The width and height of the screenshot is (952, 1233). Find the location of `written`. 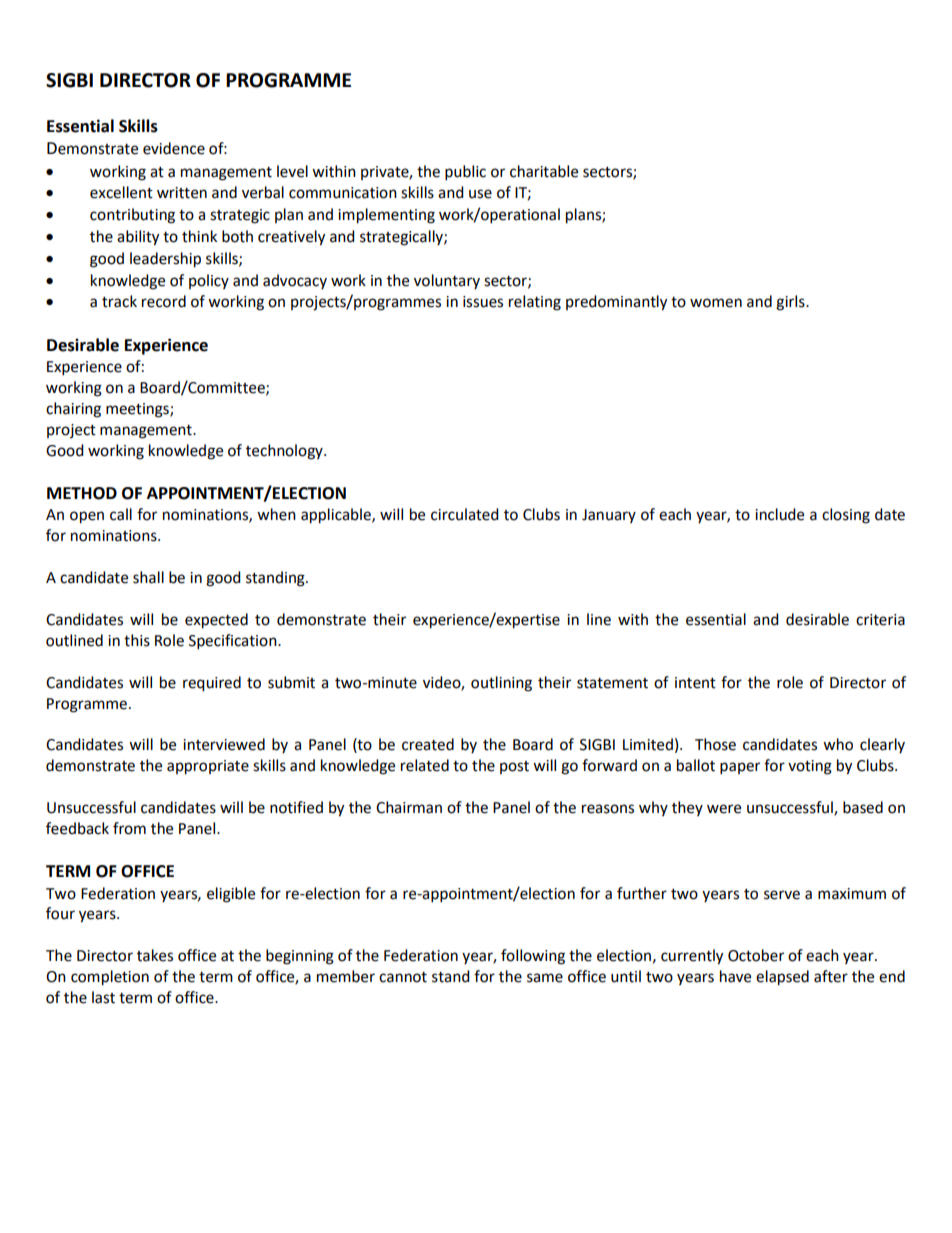

written is located at coordinates (182, 193).
